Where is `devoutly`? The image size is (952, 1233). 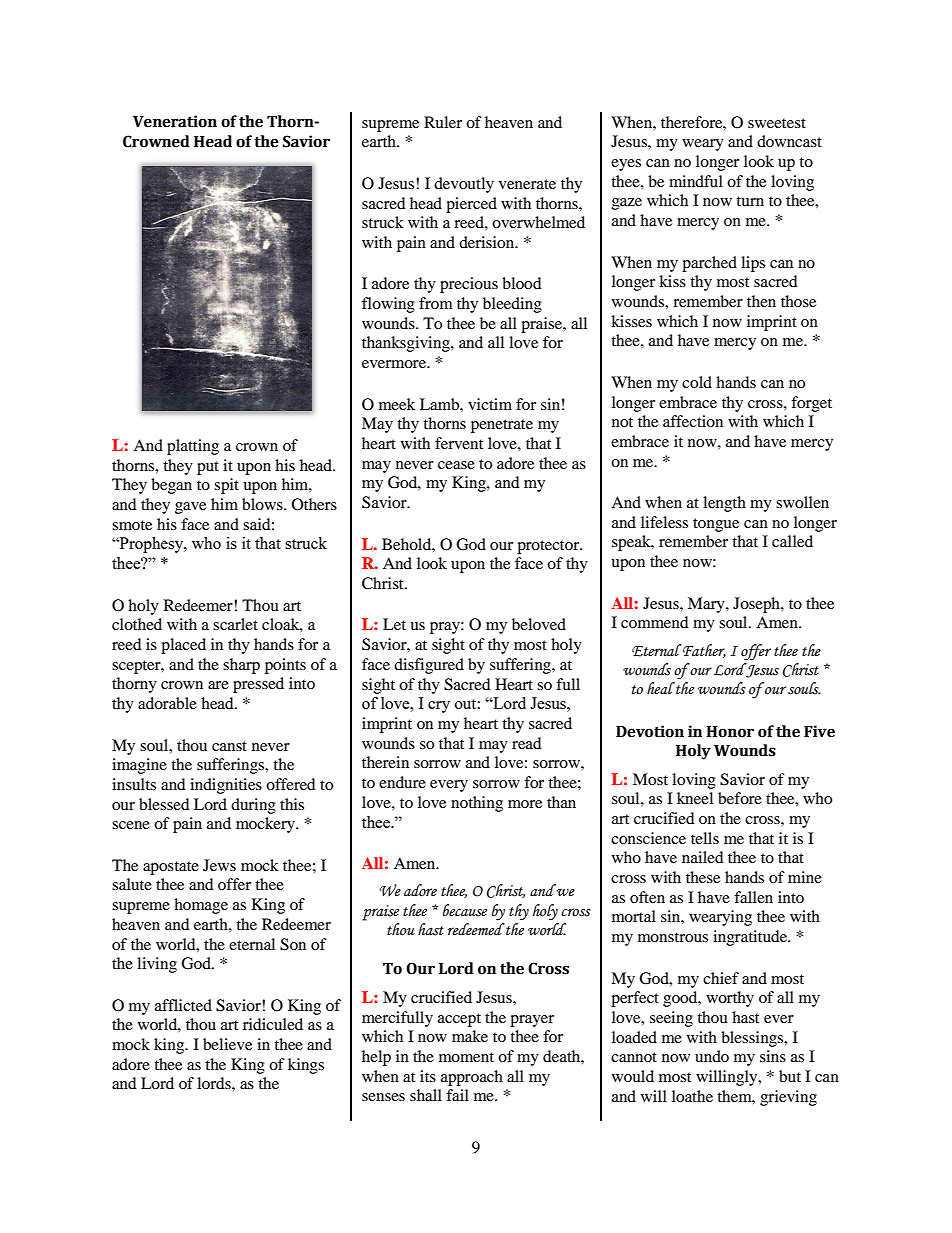 devoutly is located at coordinates (464, 185).
